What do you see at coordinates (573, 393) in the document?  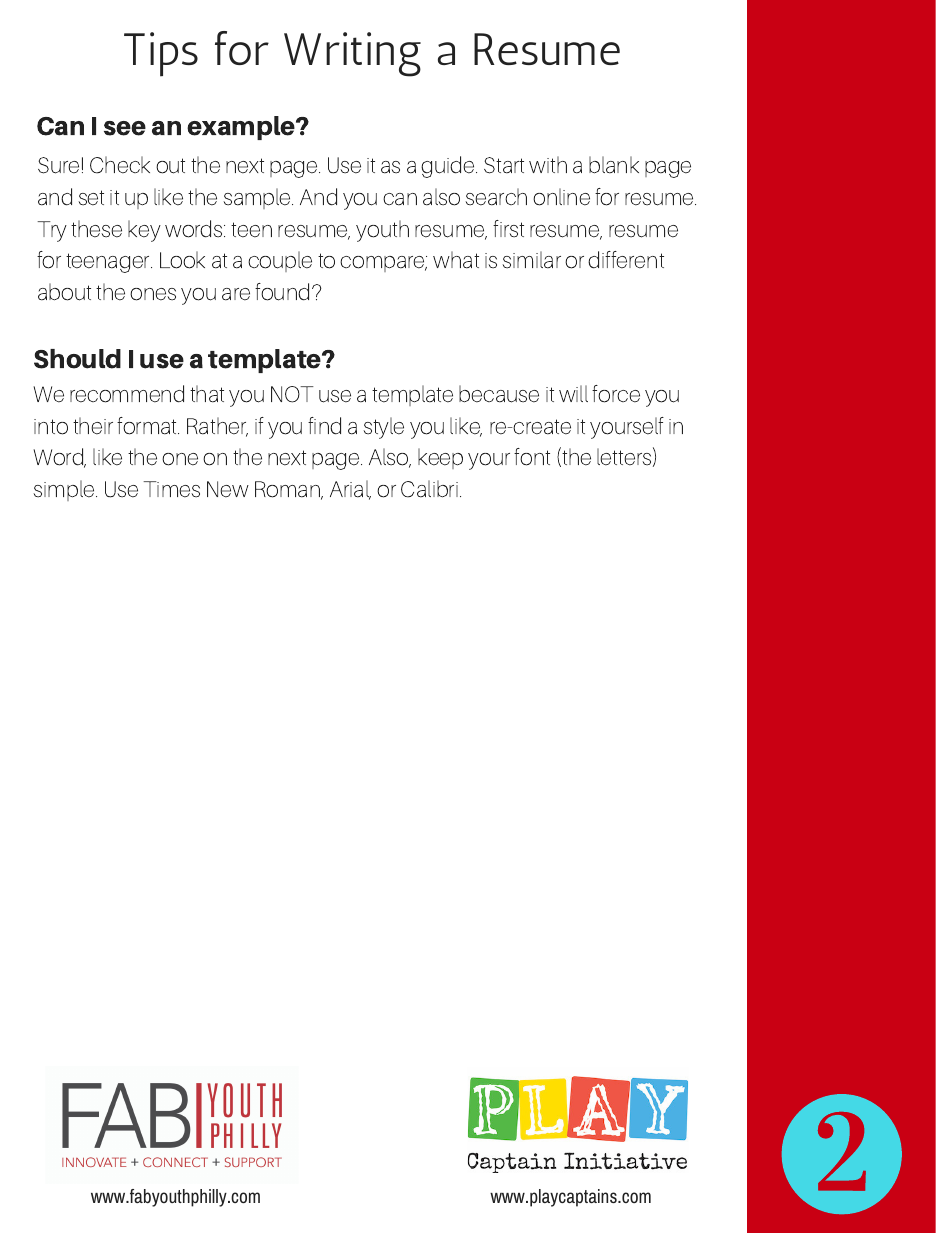 I see `will` at bounding box center [573, 393].
